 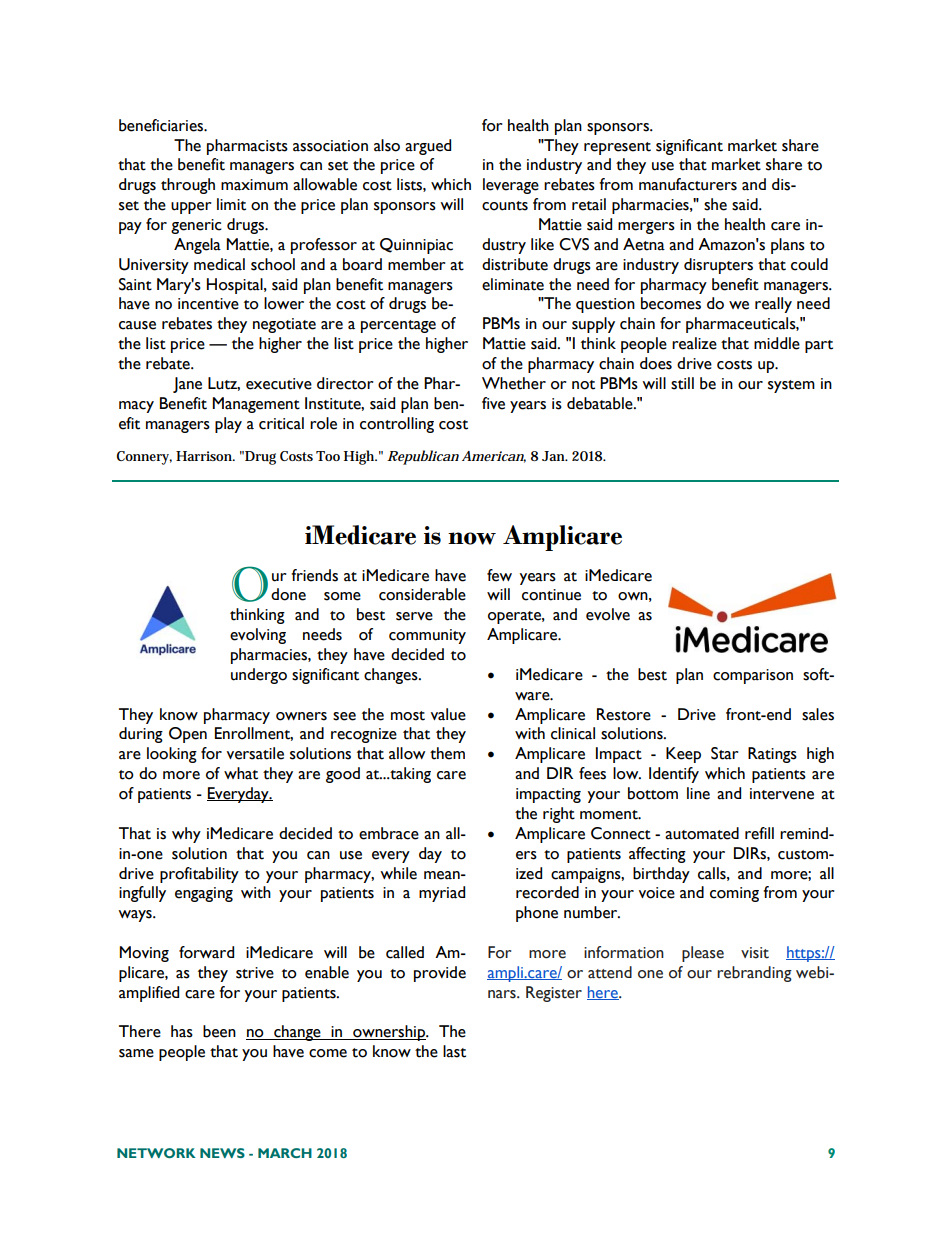 I want to click on Harrison, so click(x=205, y=456).
